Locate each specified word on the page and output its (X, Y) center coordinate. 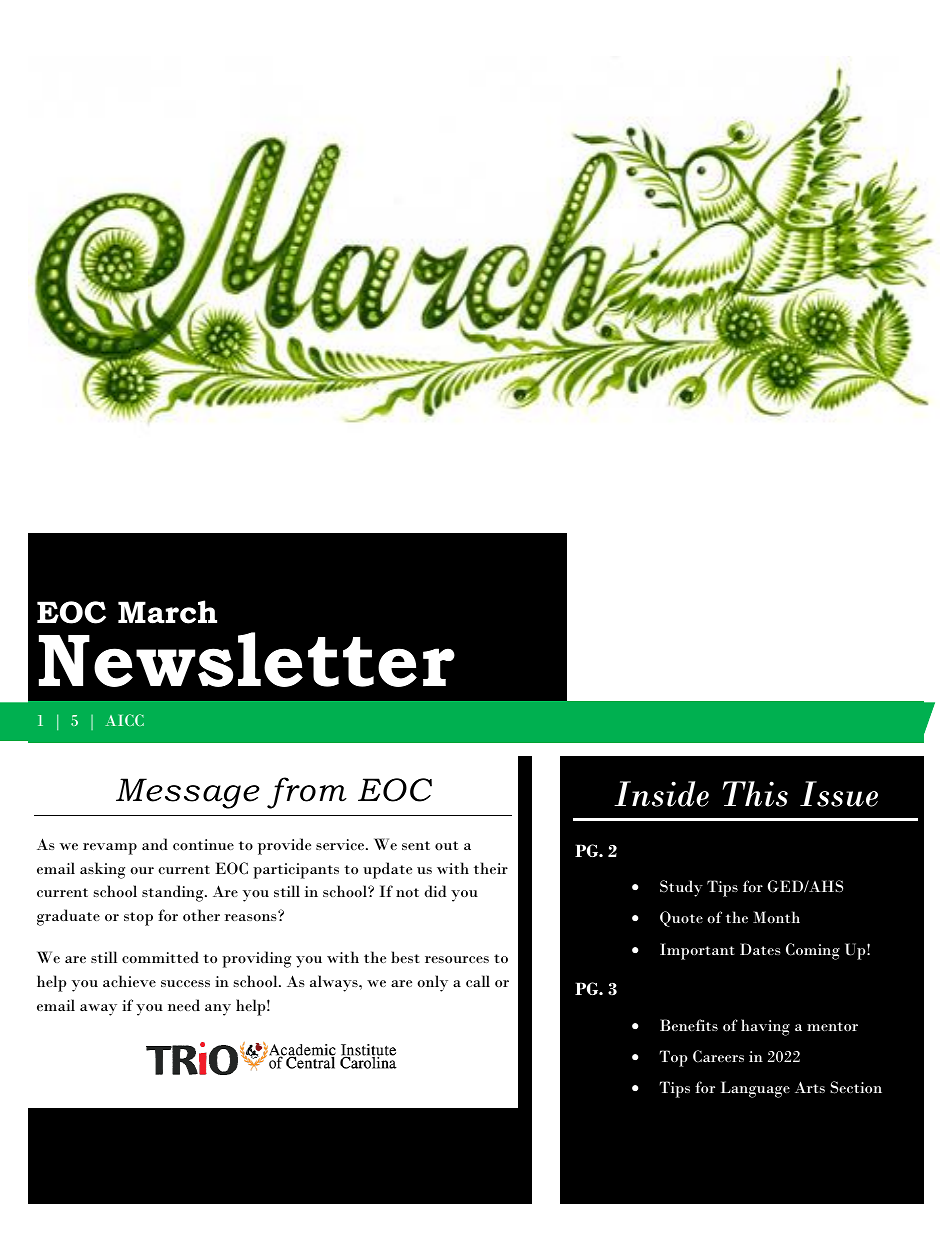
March (167, 612)
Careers (718, 1056)
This (755, 794)
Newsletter (247, 659)
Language (755, 1089)
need (184, 1005)
